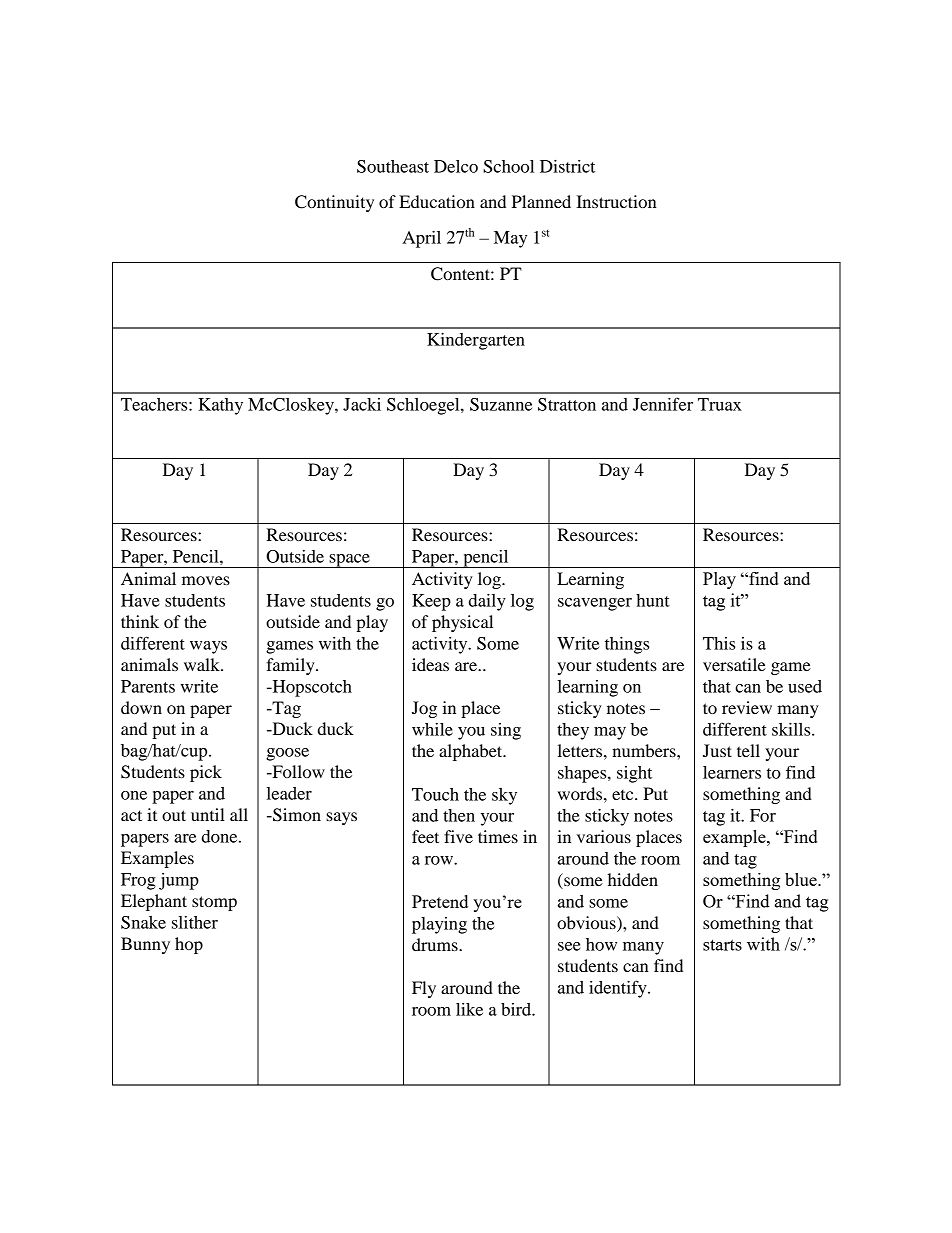 The height and width of the document is (1233, 952). Describe the element at coordinates (437, 201) in the document. I see `Education` at that location.
